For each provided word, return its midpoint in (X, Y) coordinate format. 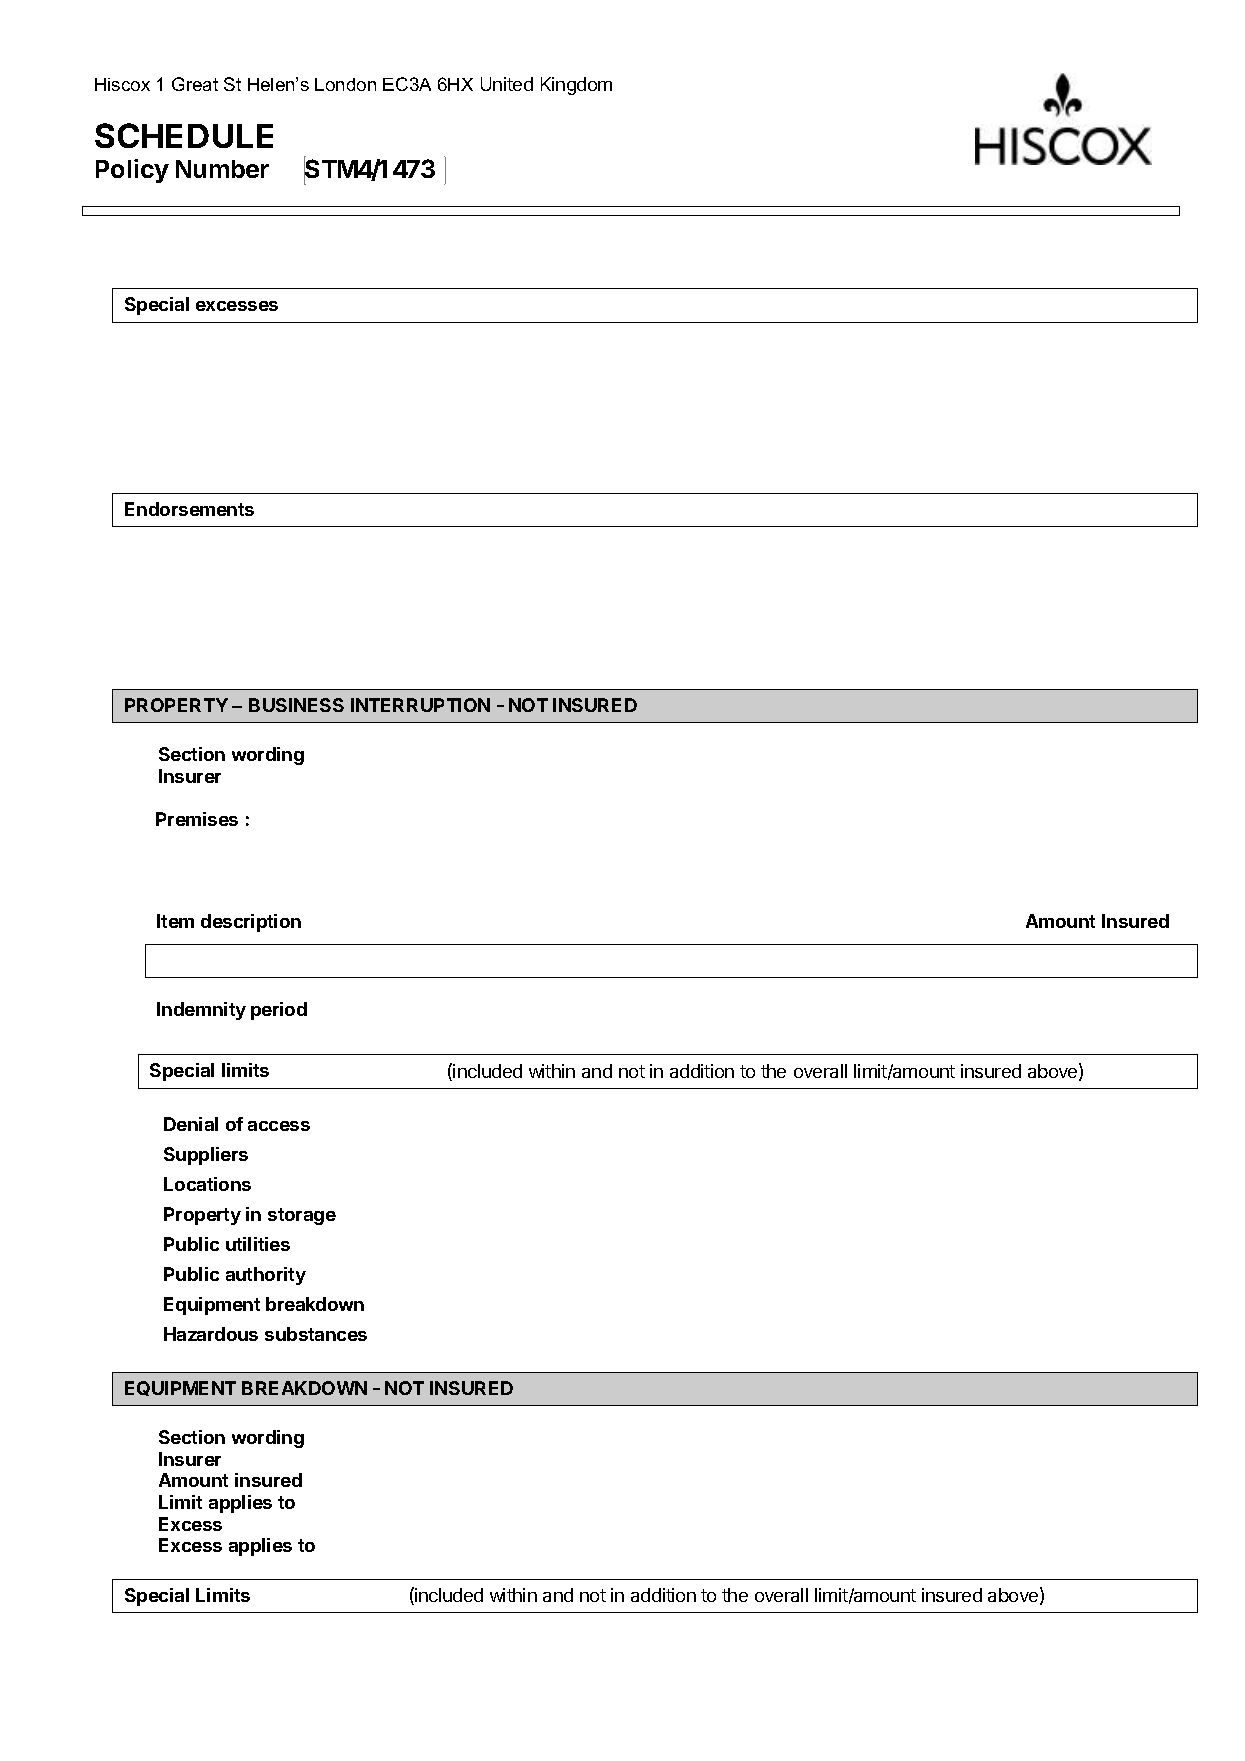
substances (316, 1334)
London (345, 84)
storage (302, 1216)
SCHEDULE (184, 135)
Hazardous (211, 1334)
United (507, 84)
